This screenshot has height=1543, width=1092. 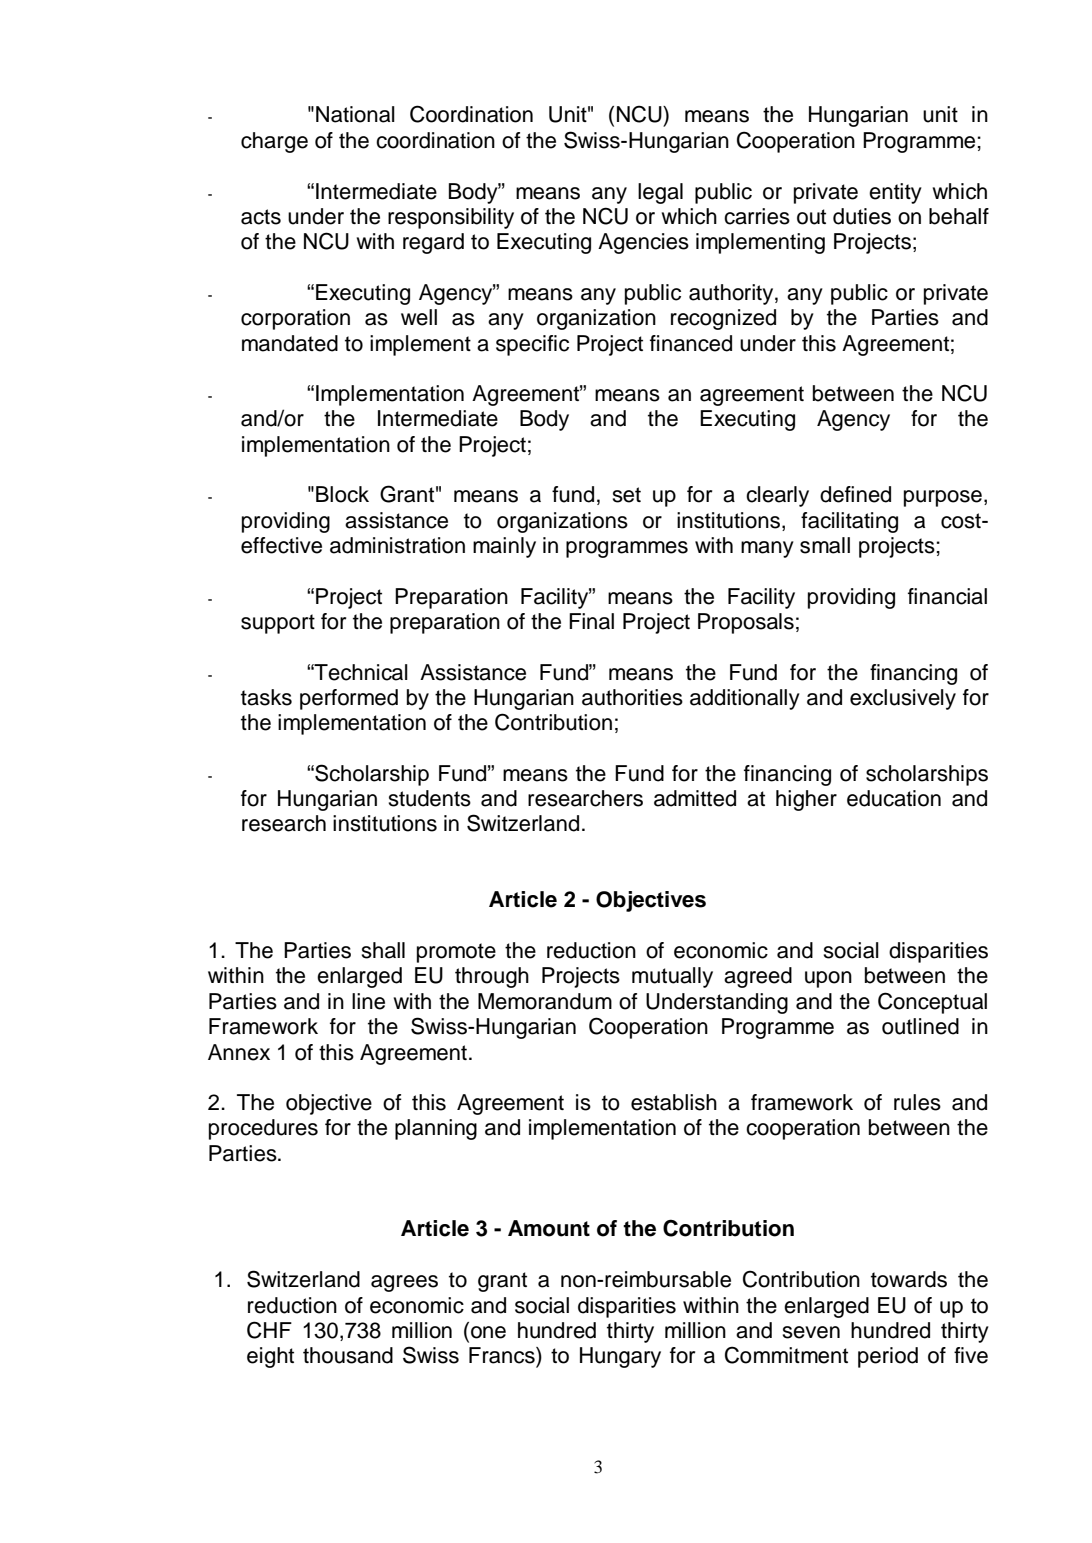 What do you see at coordinates (903, 699) in the screenshot?
I see `exclusively` at bounding box center [903, 699].
